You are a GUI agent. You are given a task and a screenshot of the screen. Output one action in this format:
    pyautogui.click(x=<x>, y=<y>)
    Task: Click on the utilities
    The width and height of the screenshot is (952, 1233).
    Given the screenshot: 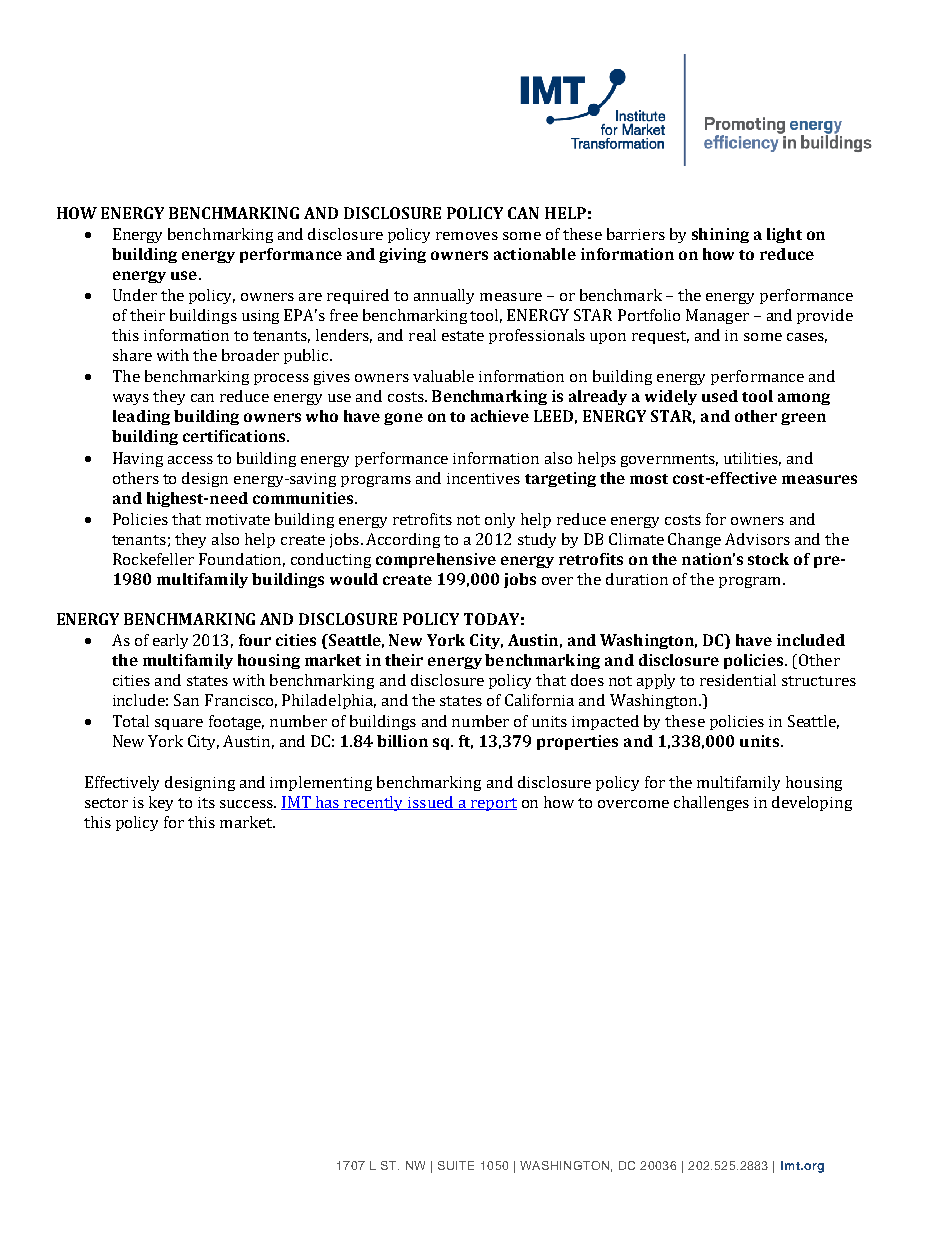 What is the action you would take?
    pyautogui.click(x=752, y=459)
